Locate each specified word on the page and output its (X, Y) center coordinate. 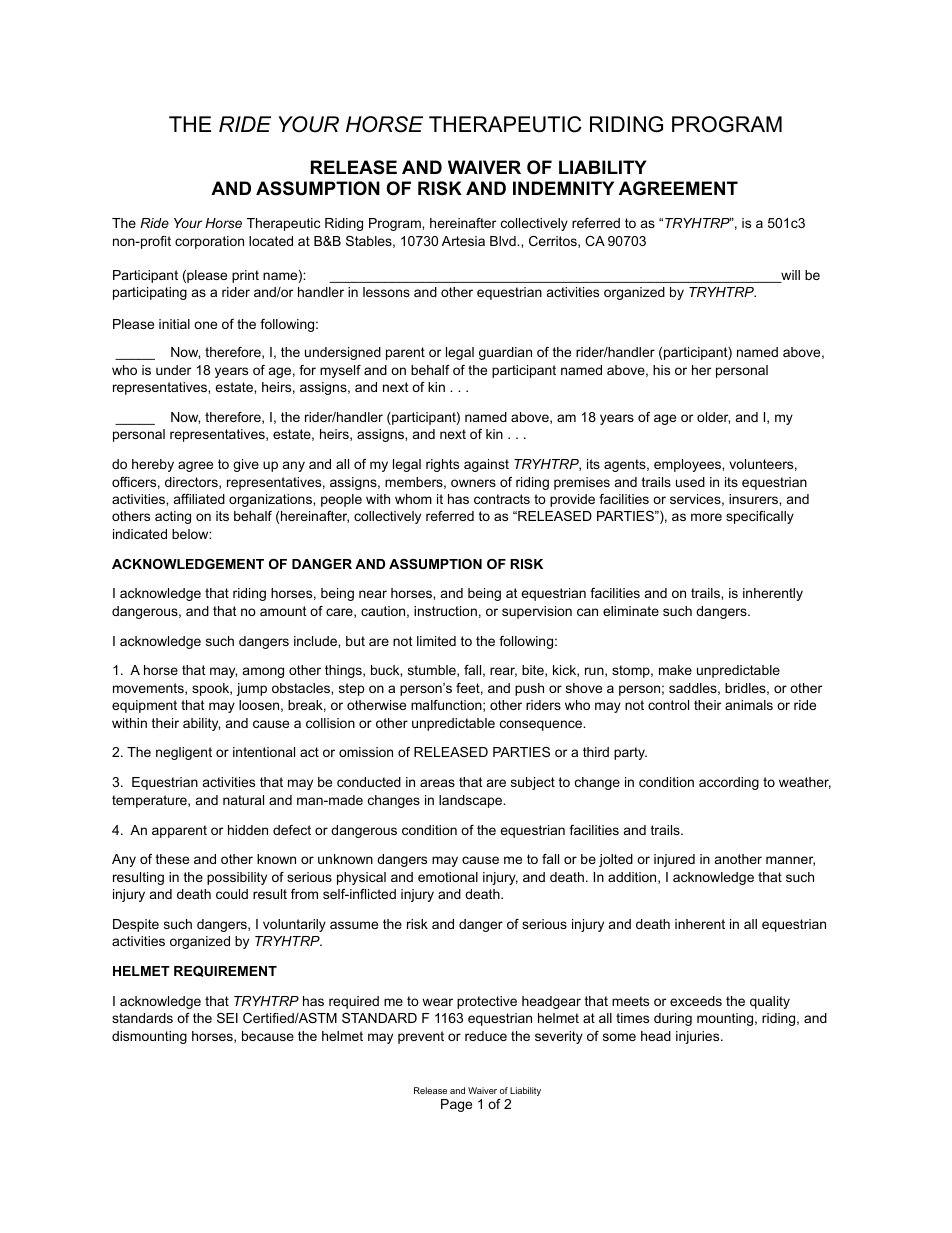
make (675, 670)
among (263, 672)
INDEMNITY (563, 188)
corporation (209, 242)
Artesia (463, 241)
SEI (227, 1018)
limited (436, 641)
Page (456, 1105)
